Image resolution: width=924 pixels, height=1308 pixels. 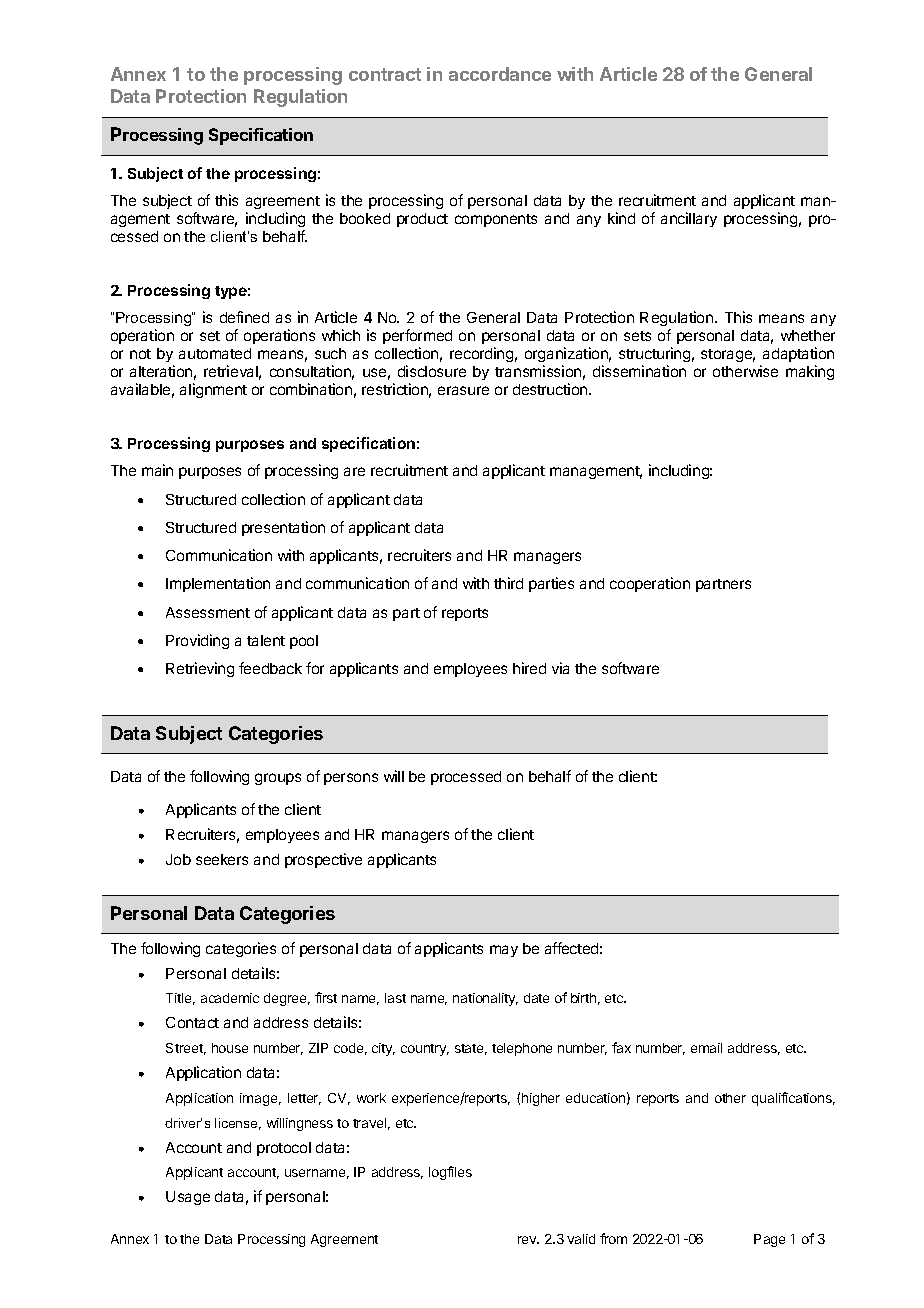 I want to click on academic, so click(x=230, y=998).
